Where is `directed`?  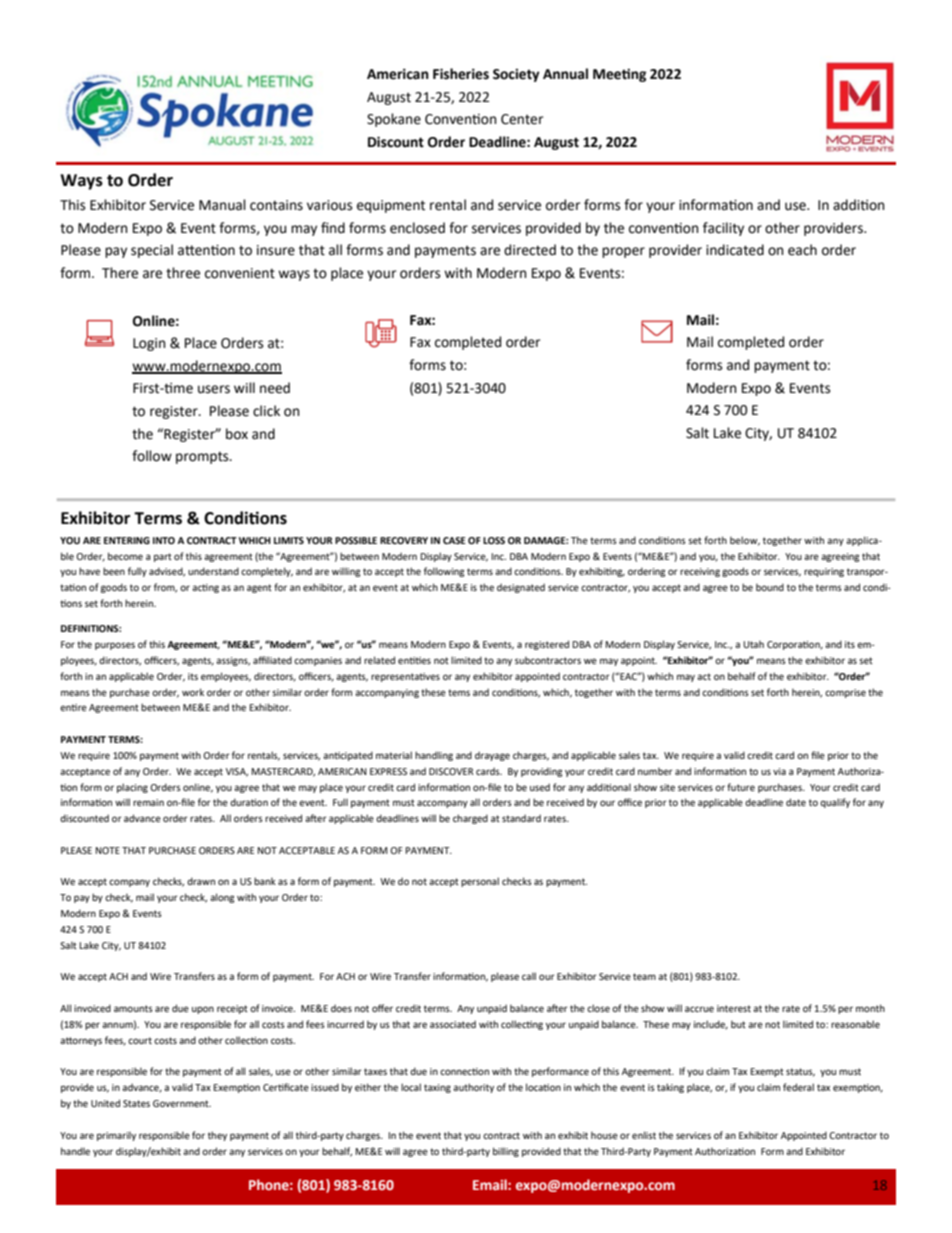 directed is located at coordinates (530, 250).
